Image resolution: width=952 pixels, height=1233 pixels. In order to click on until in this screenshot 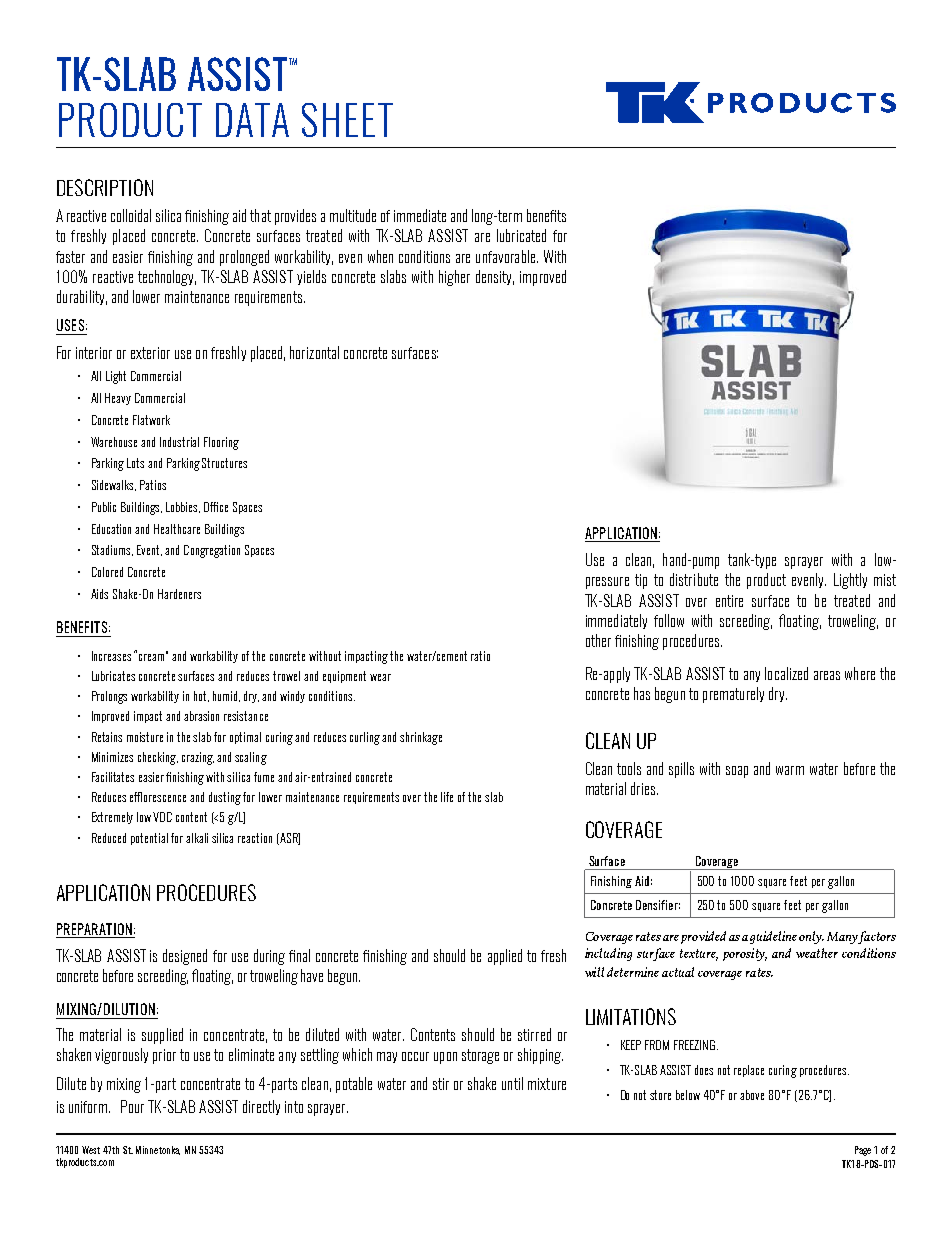, I will do `click(512, 1083)`.
